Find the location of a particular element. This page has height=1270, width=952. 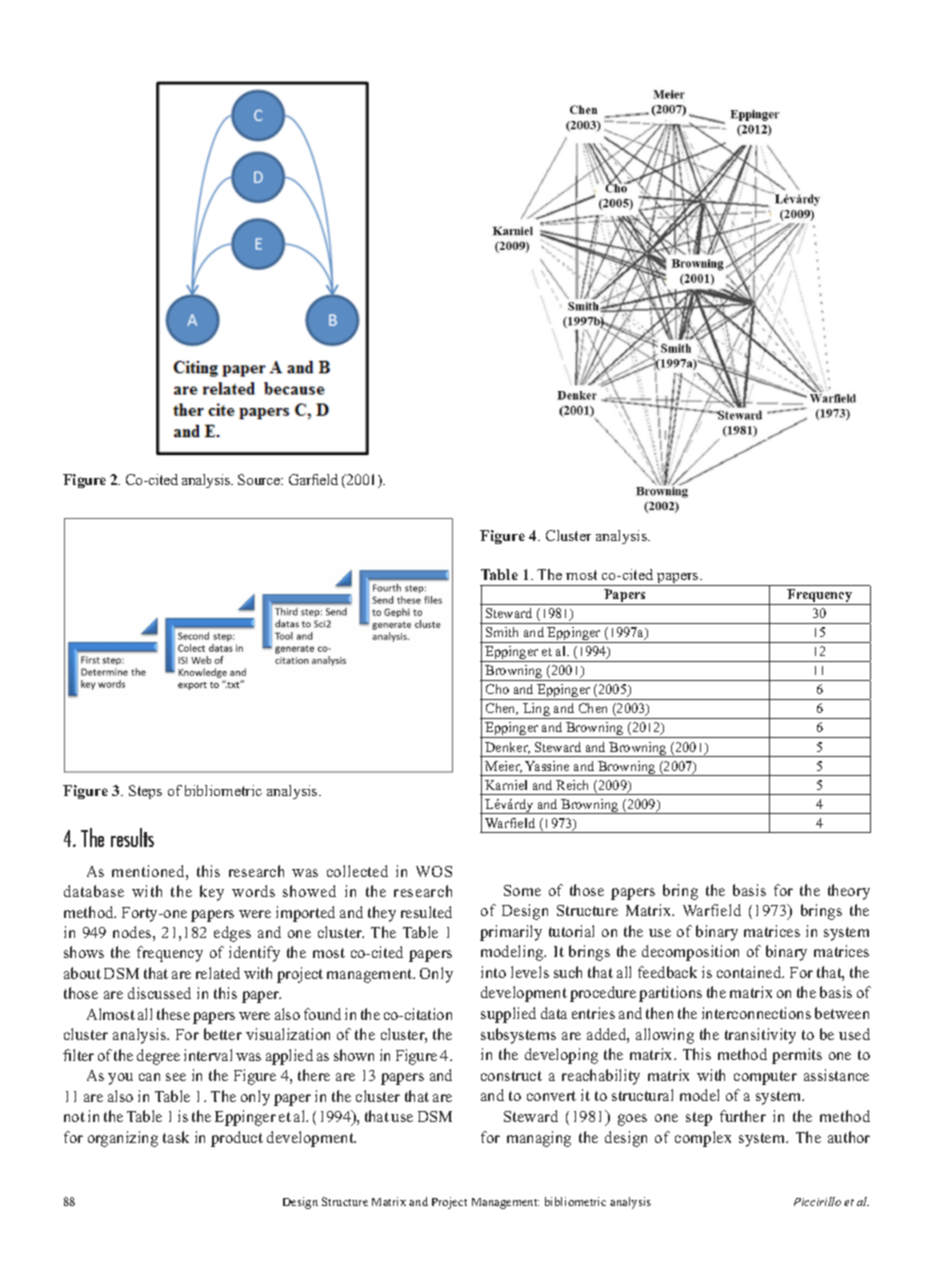

results is located at coordinates (132, 837).
